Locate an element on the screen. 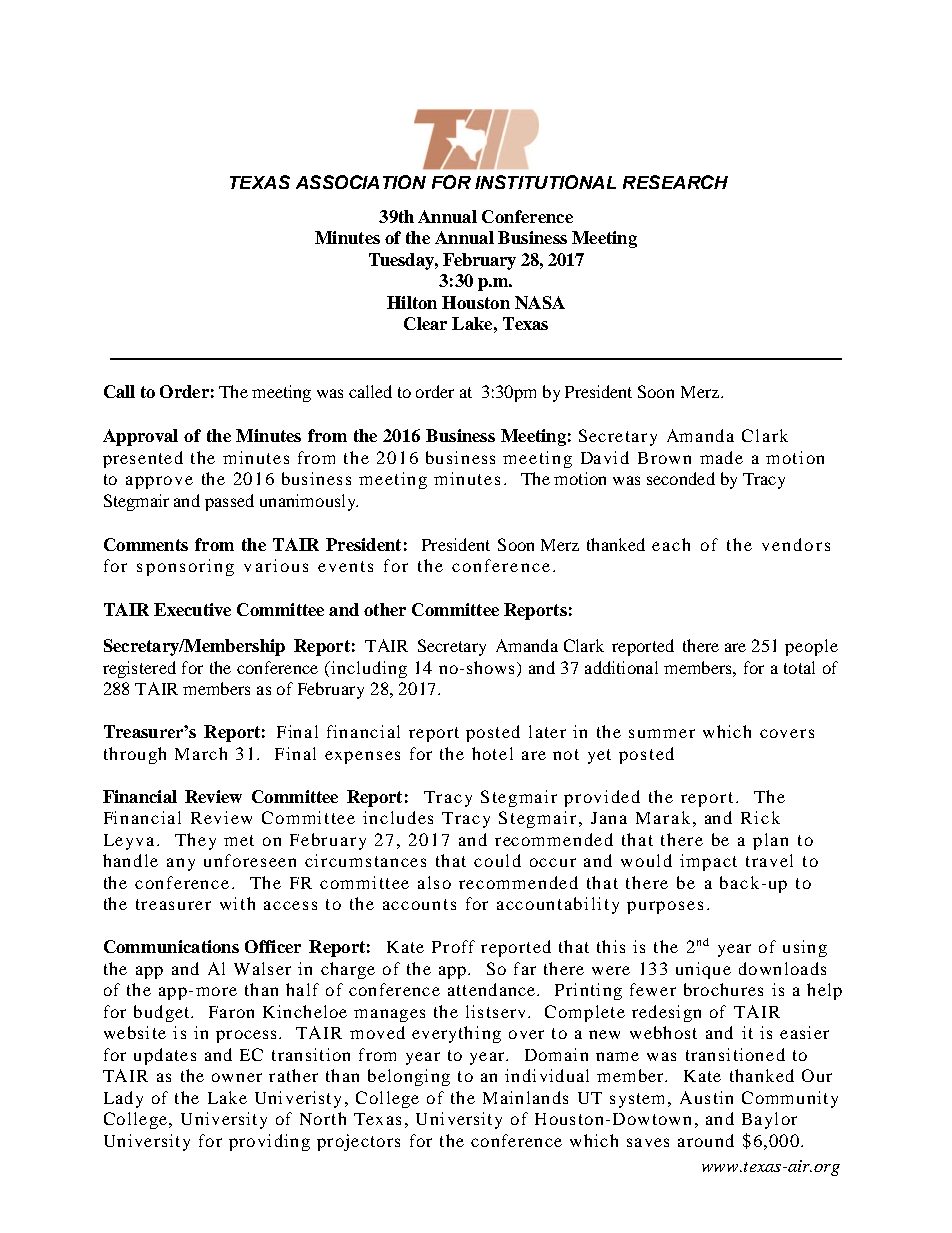 The width and height of the screenshot is (952, 1233). INSTITUTIONAL is located at coordinates (545, 182).
